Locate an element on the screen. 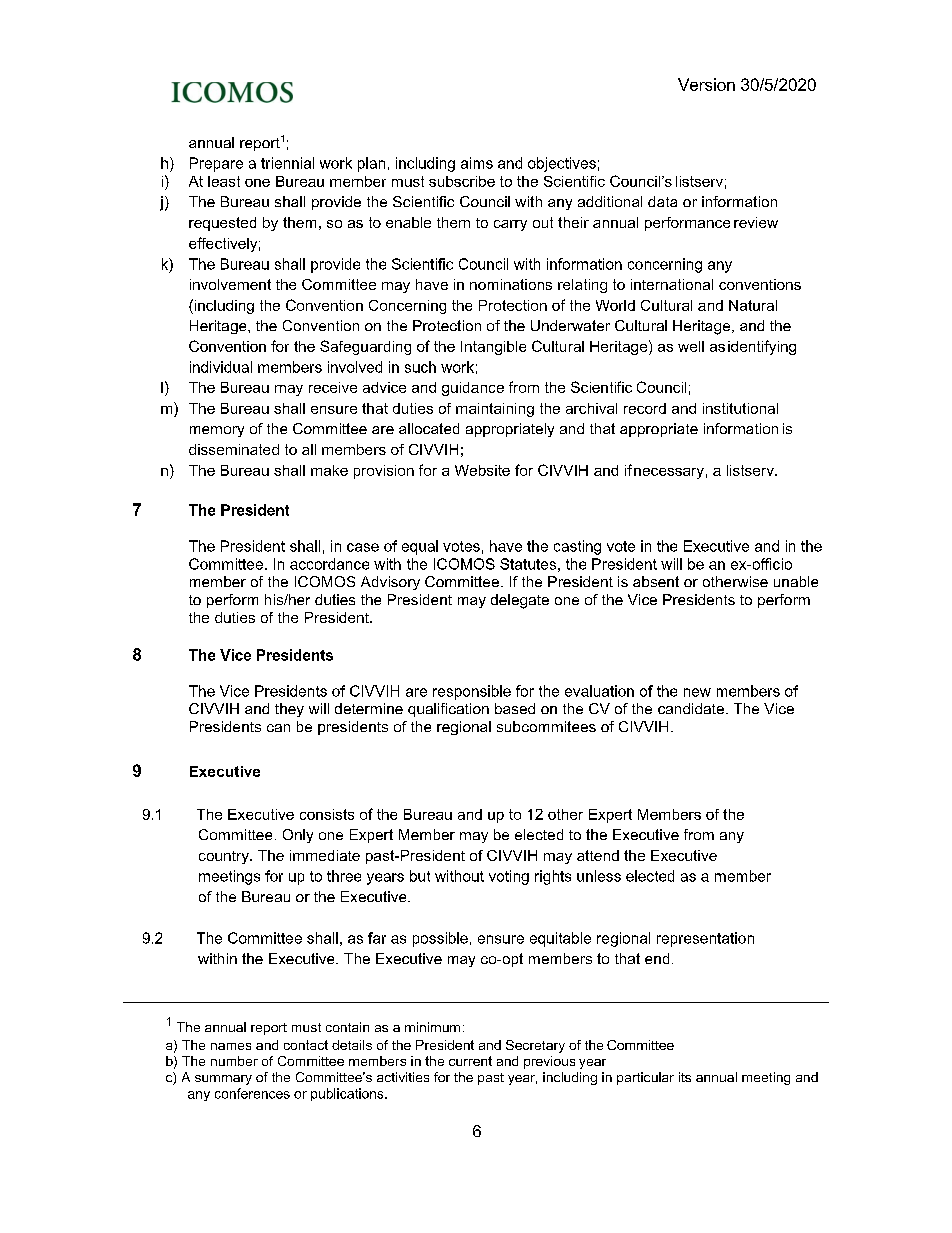  well is located at coordinates (691, 346).
